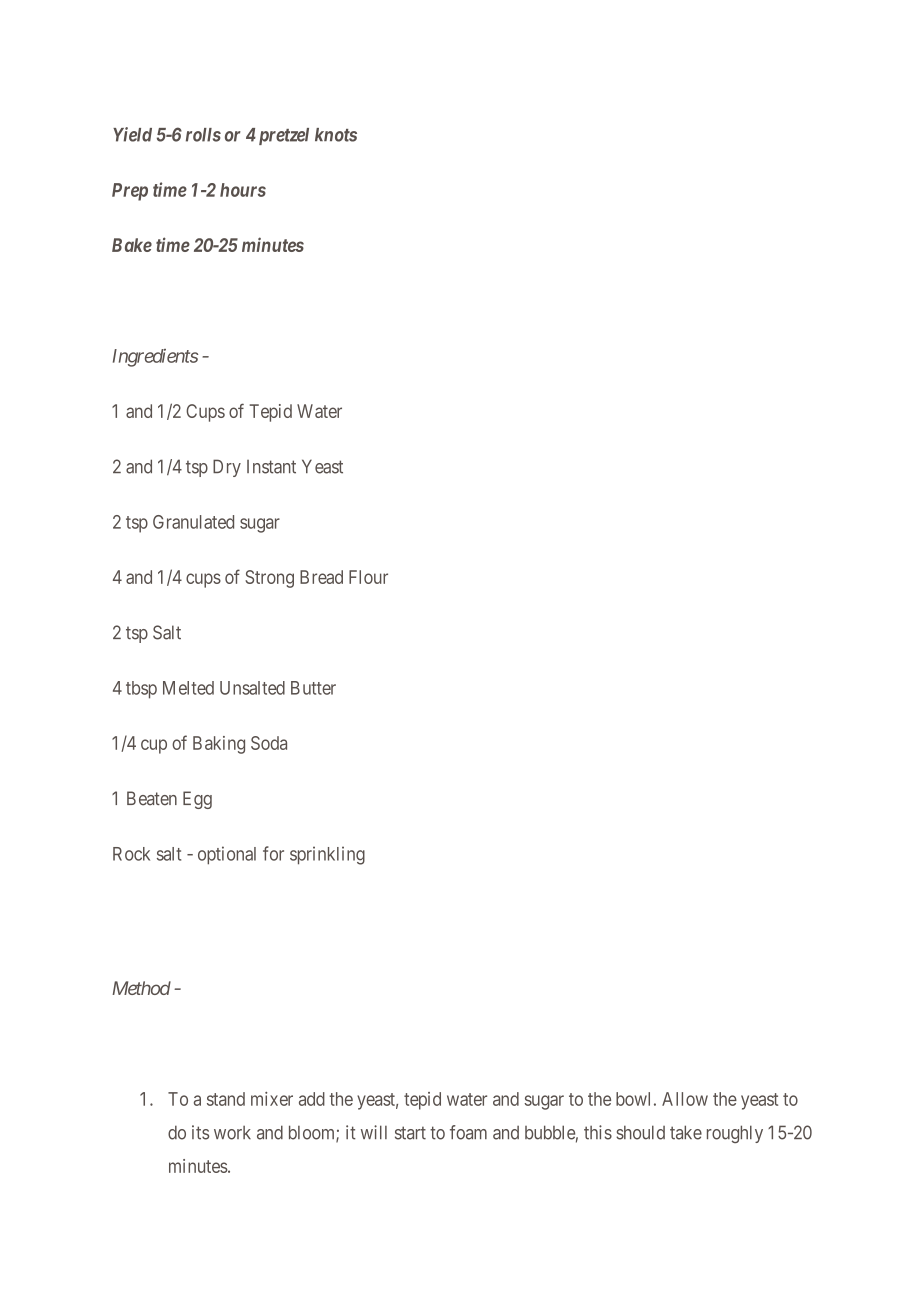  I want to click on stand, so click(226, 1099).
